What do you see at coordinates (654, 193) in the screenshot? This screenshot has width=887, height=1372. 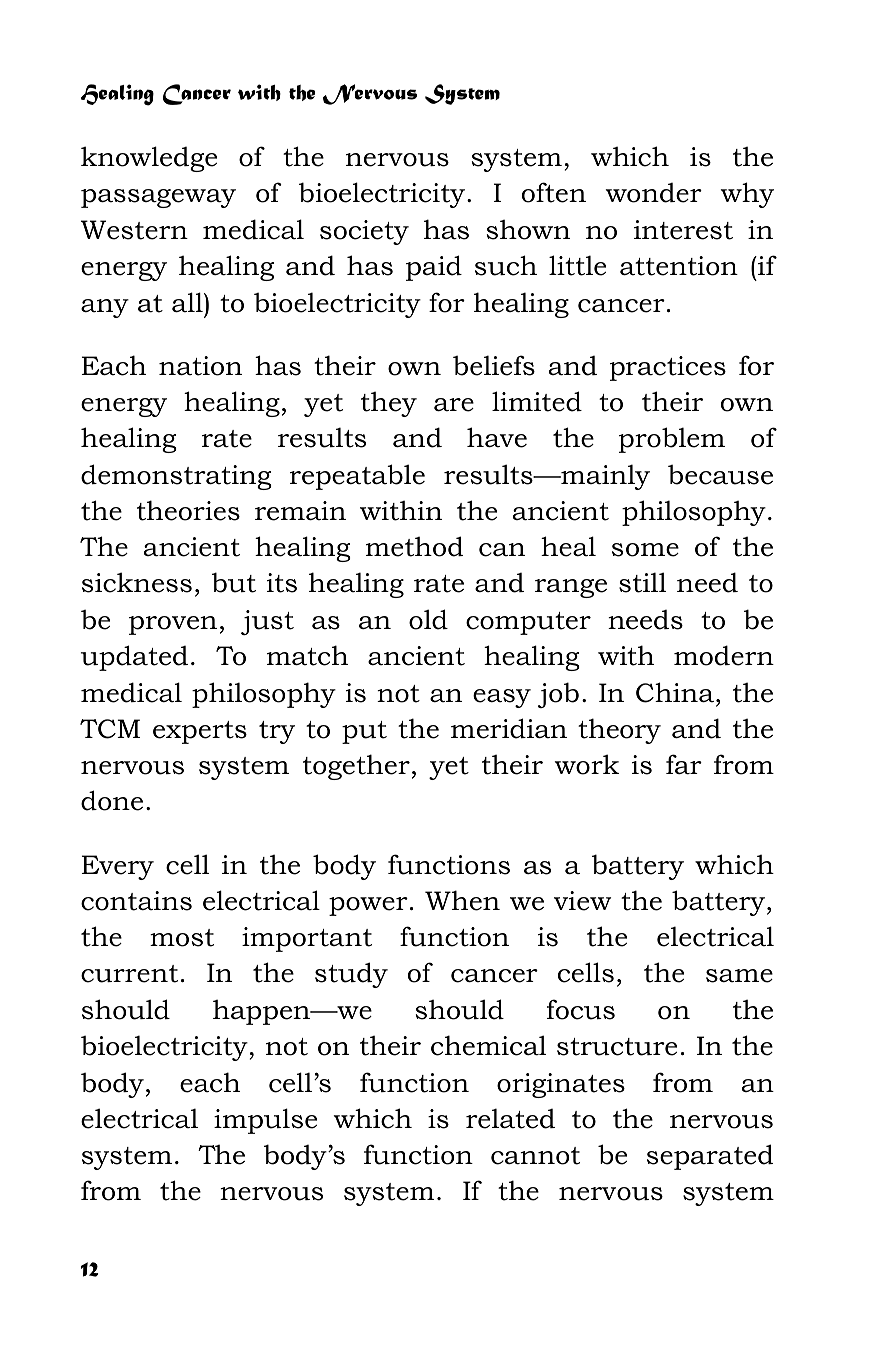 I see `wonder` at bounding box center [654, 193].
